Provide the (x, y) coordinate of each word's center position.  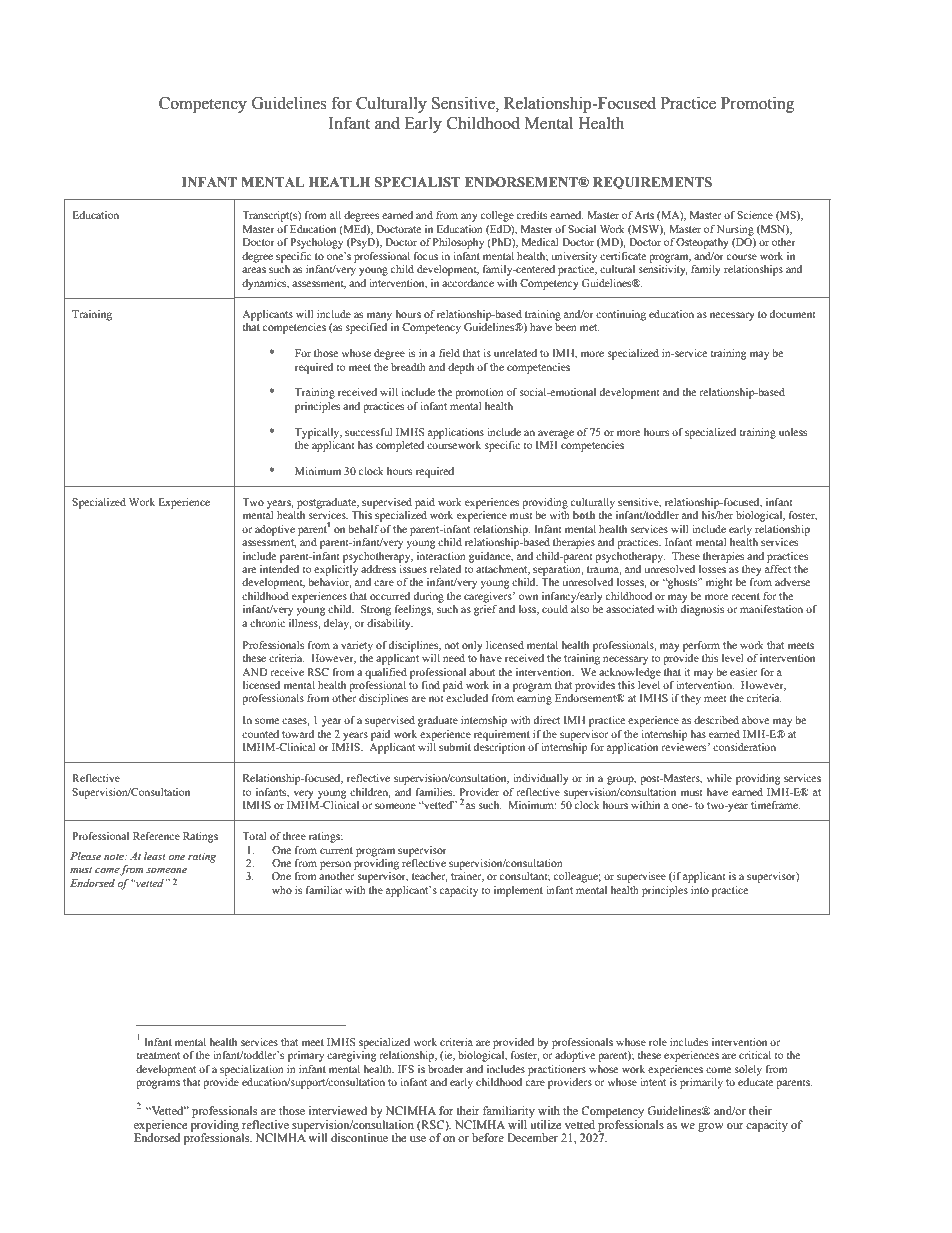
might (719, 583)
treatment (158, 1055)
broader (446, 1069)
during (429, 597)
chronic (267, 623)
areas (254, 270)
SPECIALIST (417, 182)
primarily (701, 1083)
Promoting (757, 104)
